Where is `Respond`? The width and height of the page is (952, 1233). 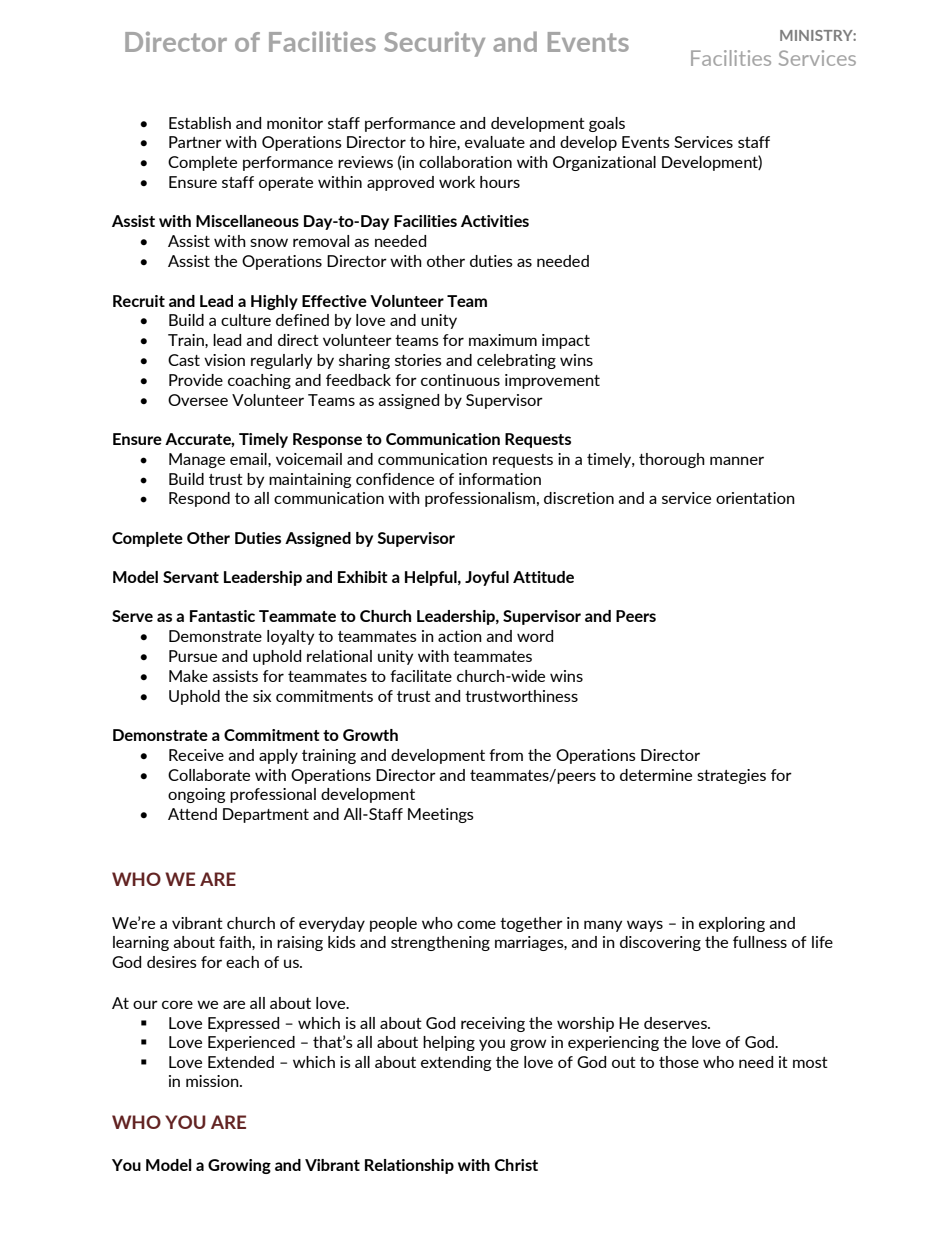
Respond is located at coordinates (199, 499).
